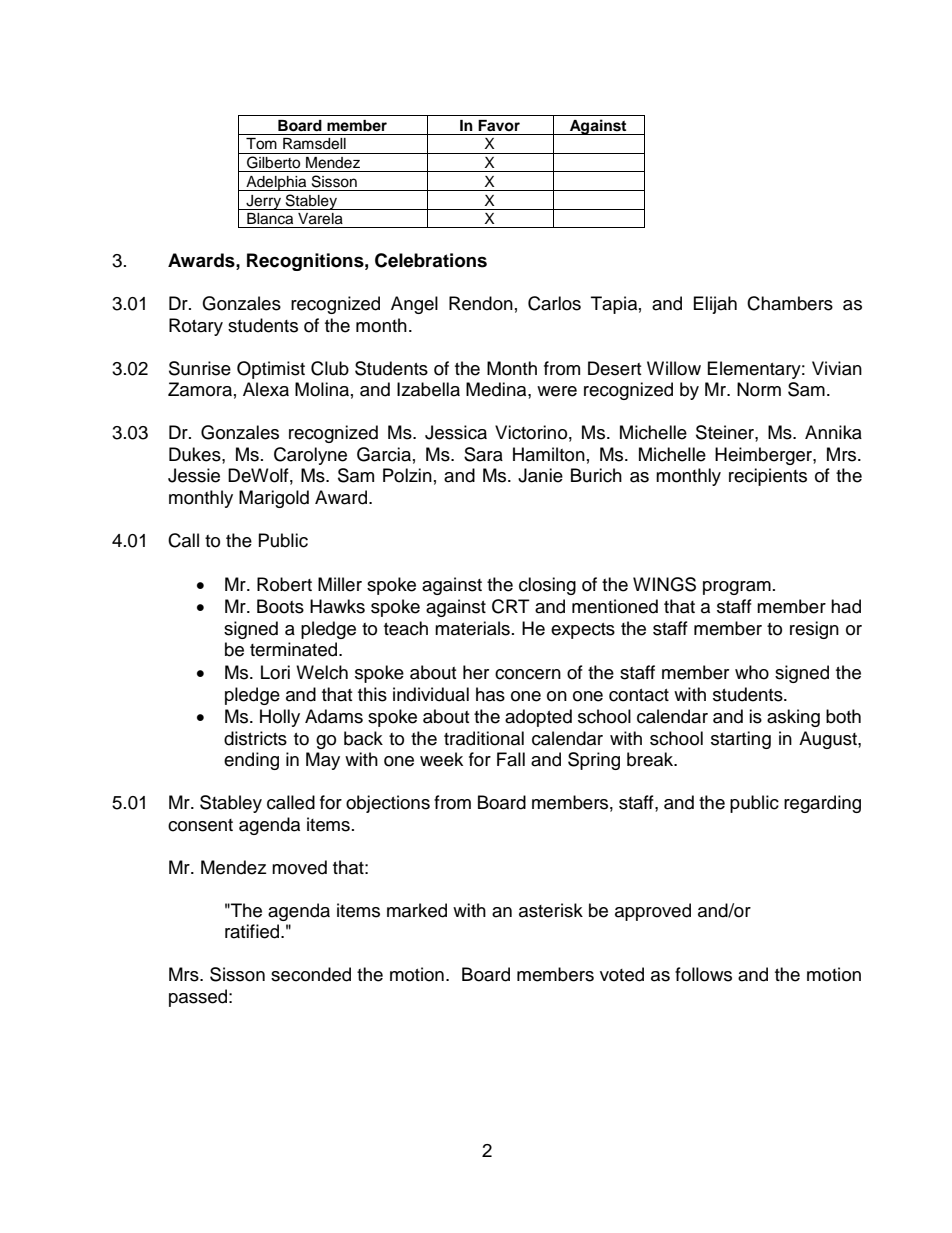 This screenshot has height=1233, width=952. Describe the element at coordinates (790, 303) in the screenshot. I see `Chambers` at that location.
